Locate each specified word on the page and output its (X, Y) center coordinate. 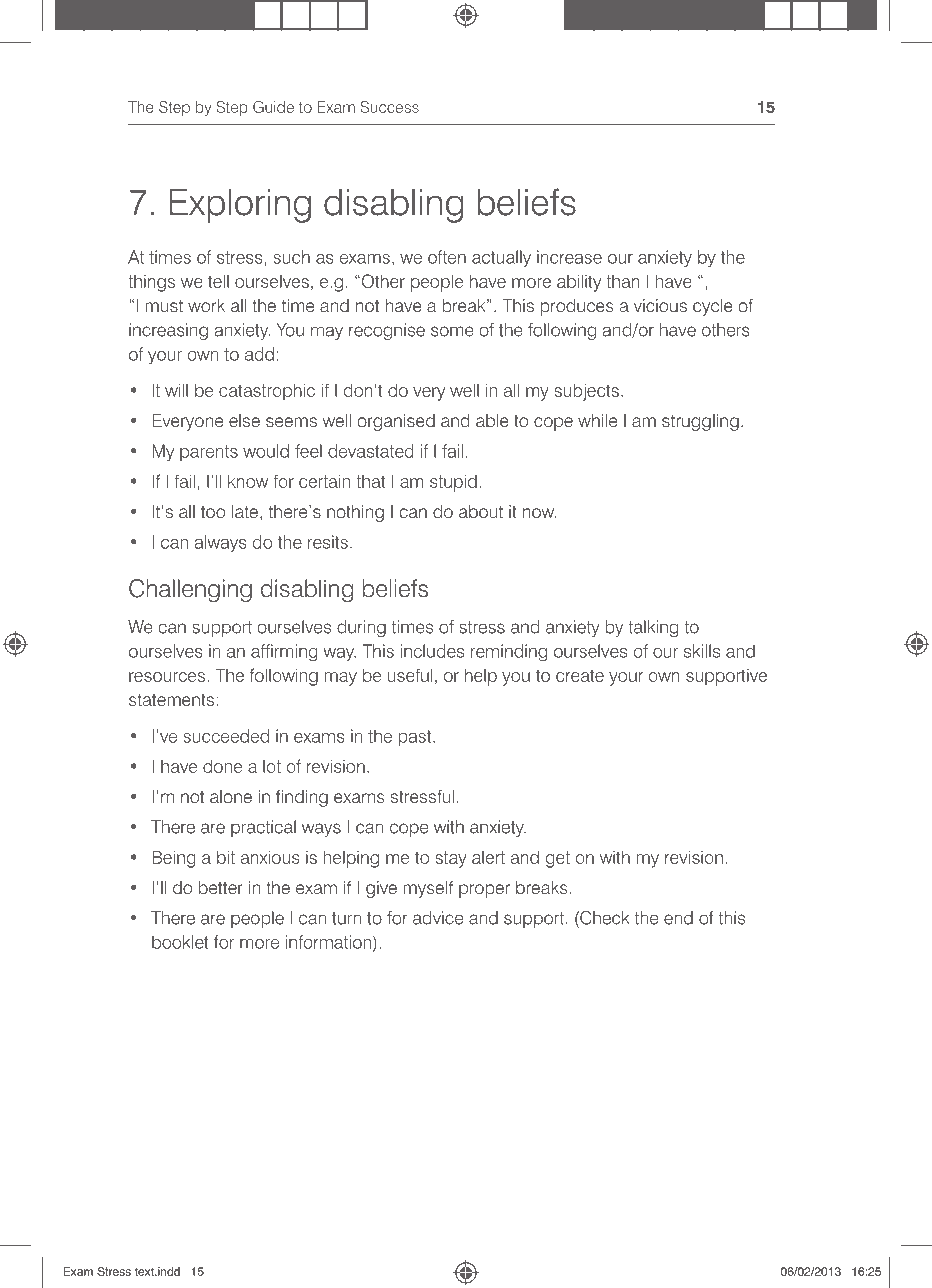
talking (653, 628)
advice (438, 918)
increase (569, 257)
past (416, 738)
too (213, 512)
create (580, 675)
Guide (273, 107)
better (221, 887)
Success (390, 107)
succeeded (226, 736)
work (206, 305)
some (452, 331)
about (481, 511)
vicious (660, 305)
